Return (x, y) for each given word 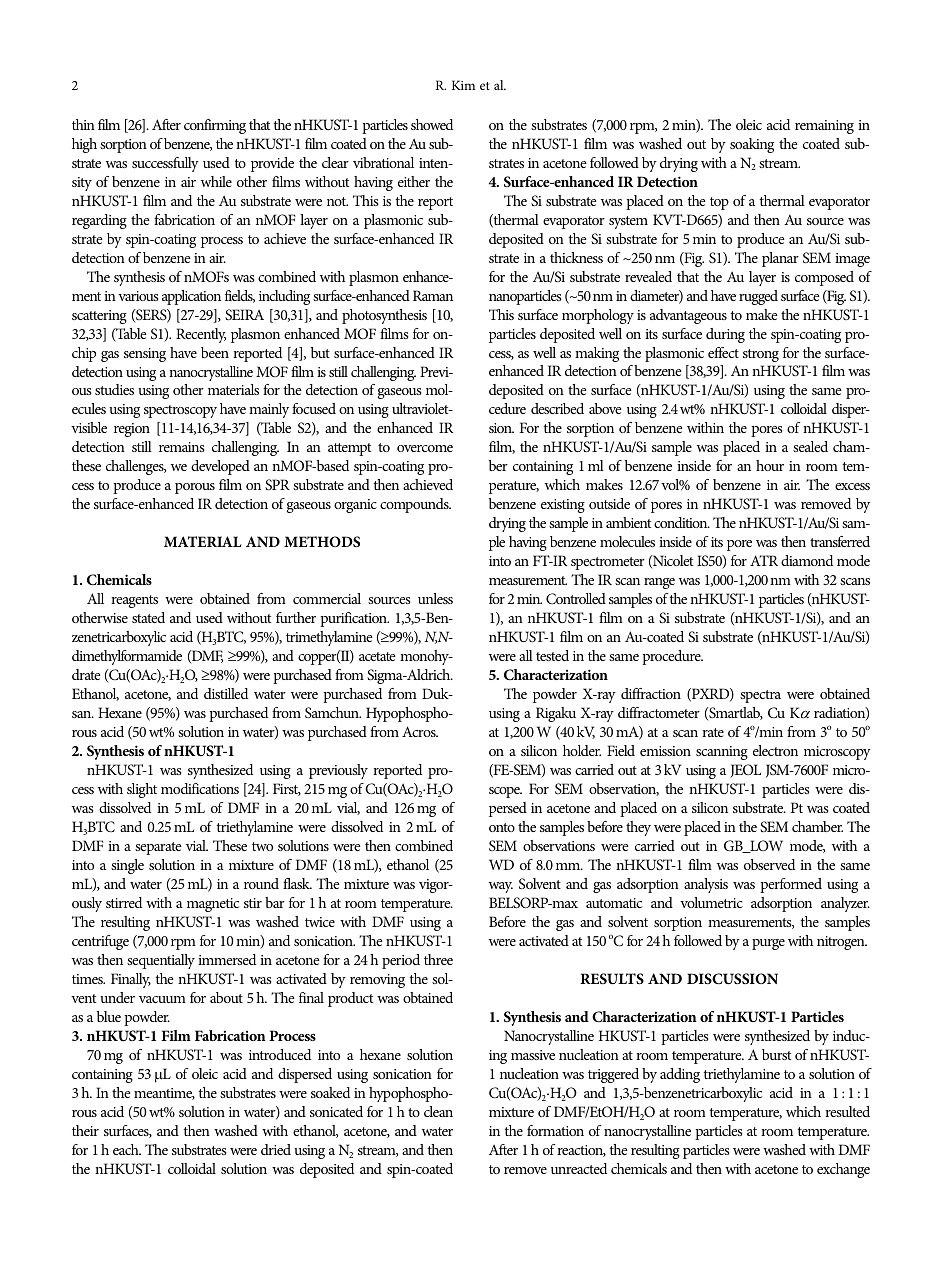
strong (761, 355)
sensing (145, 355)
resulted (847, 1111)
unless (435, 598)
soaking (752, 145)
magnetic (213, 905)
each (127, 1149)
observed (769, 864)
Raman (433, 295)
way (501, 887)
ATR (764, 560)
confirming (215, 126)
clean (438, 1111)
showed (432, 124)
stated (148, 617)
